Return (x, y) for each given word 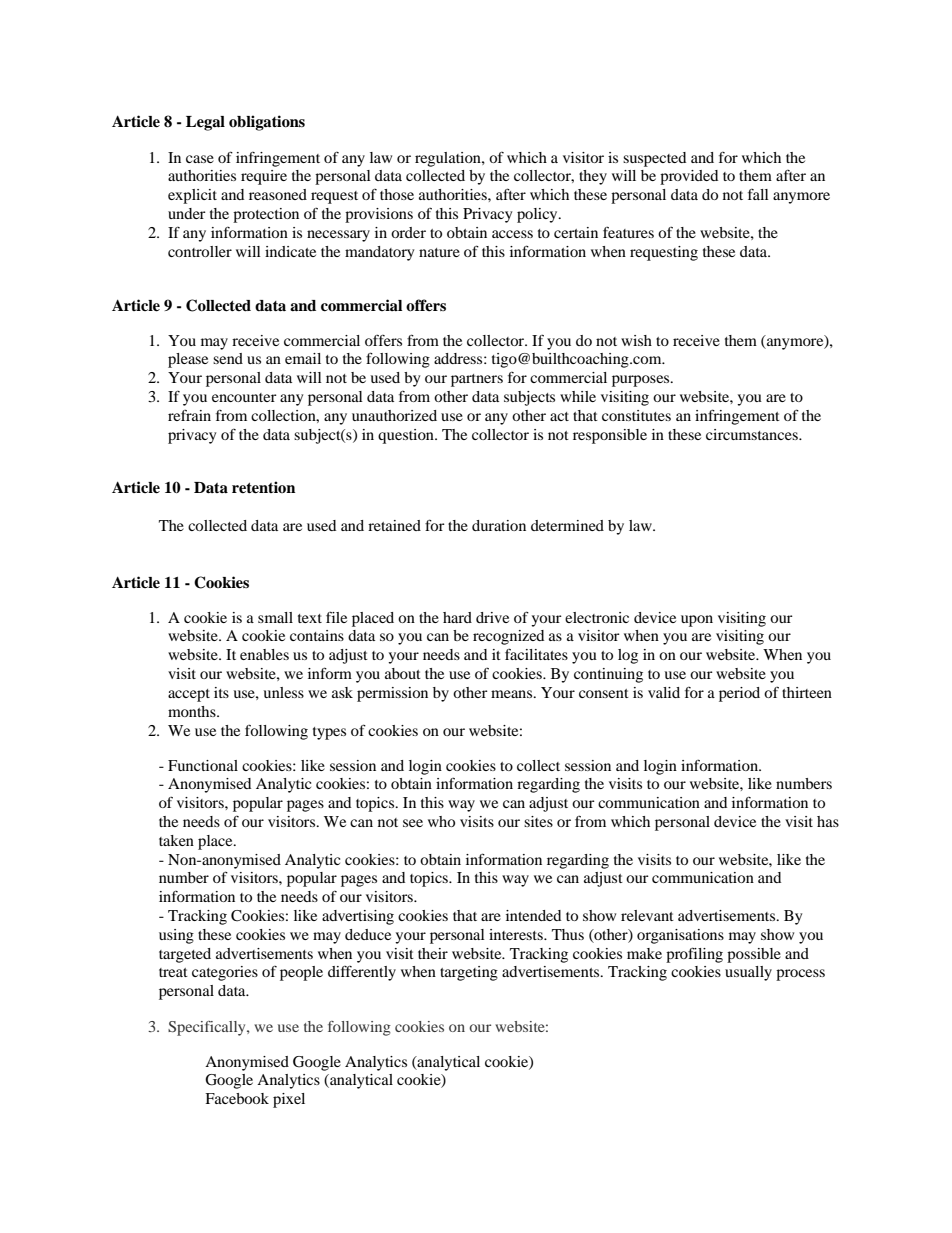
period (739, 694)
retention (263, 487)
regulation (449, 159)
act (559, 416)
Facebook (237, 1098)
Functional (203, 765)
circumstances (753, 434)
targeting (469, 973)
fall (758, 194)
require (264, 177)
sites (538, 821)
